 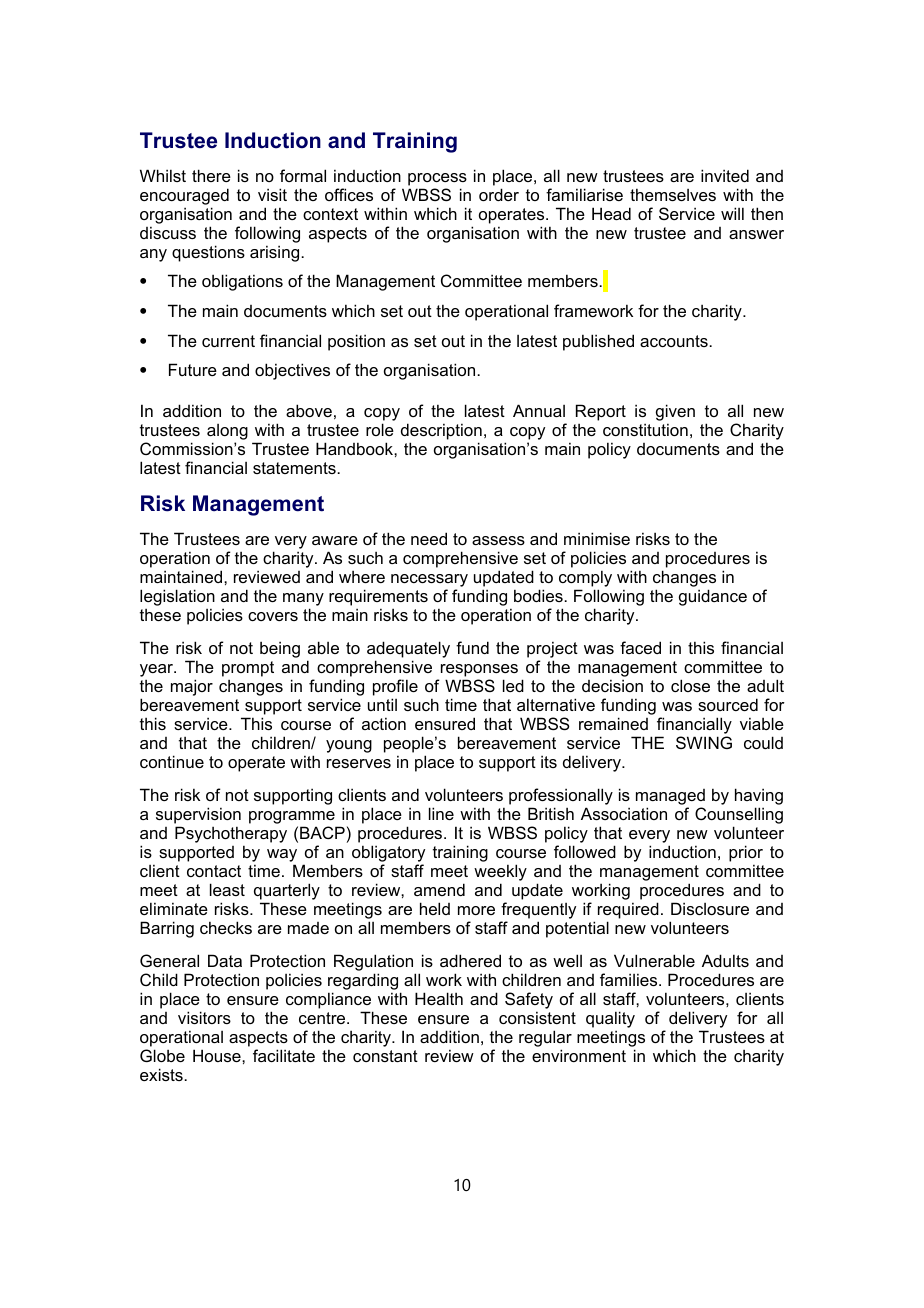 I want to click on line, so click(x=441, y=813).
